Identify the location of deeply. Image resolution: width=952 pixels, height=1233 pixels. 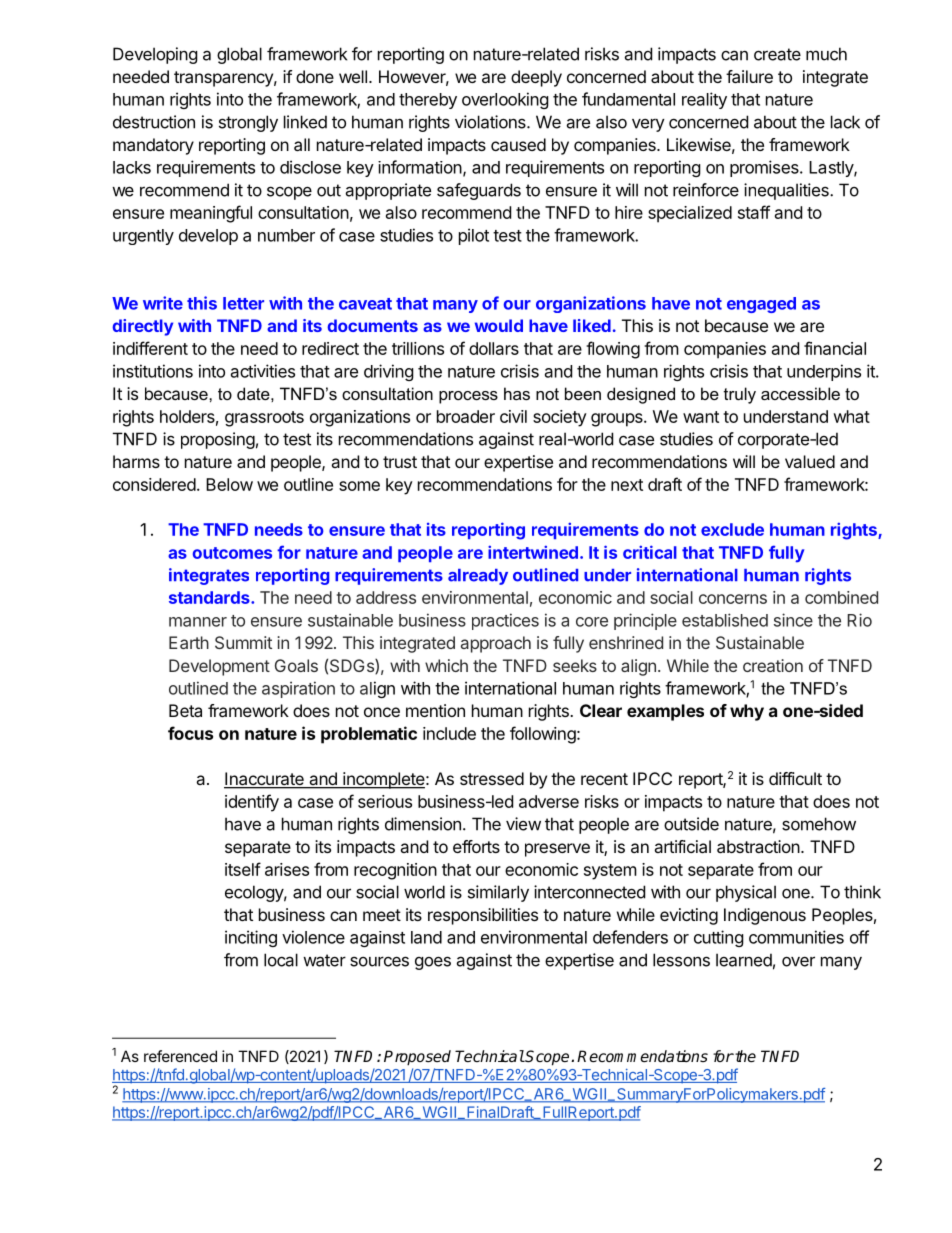
(536, 78).
